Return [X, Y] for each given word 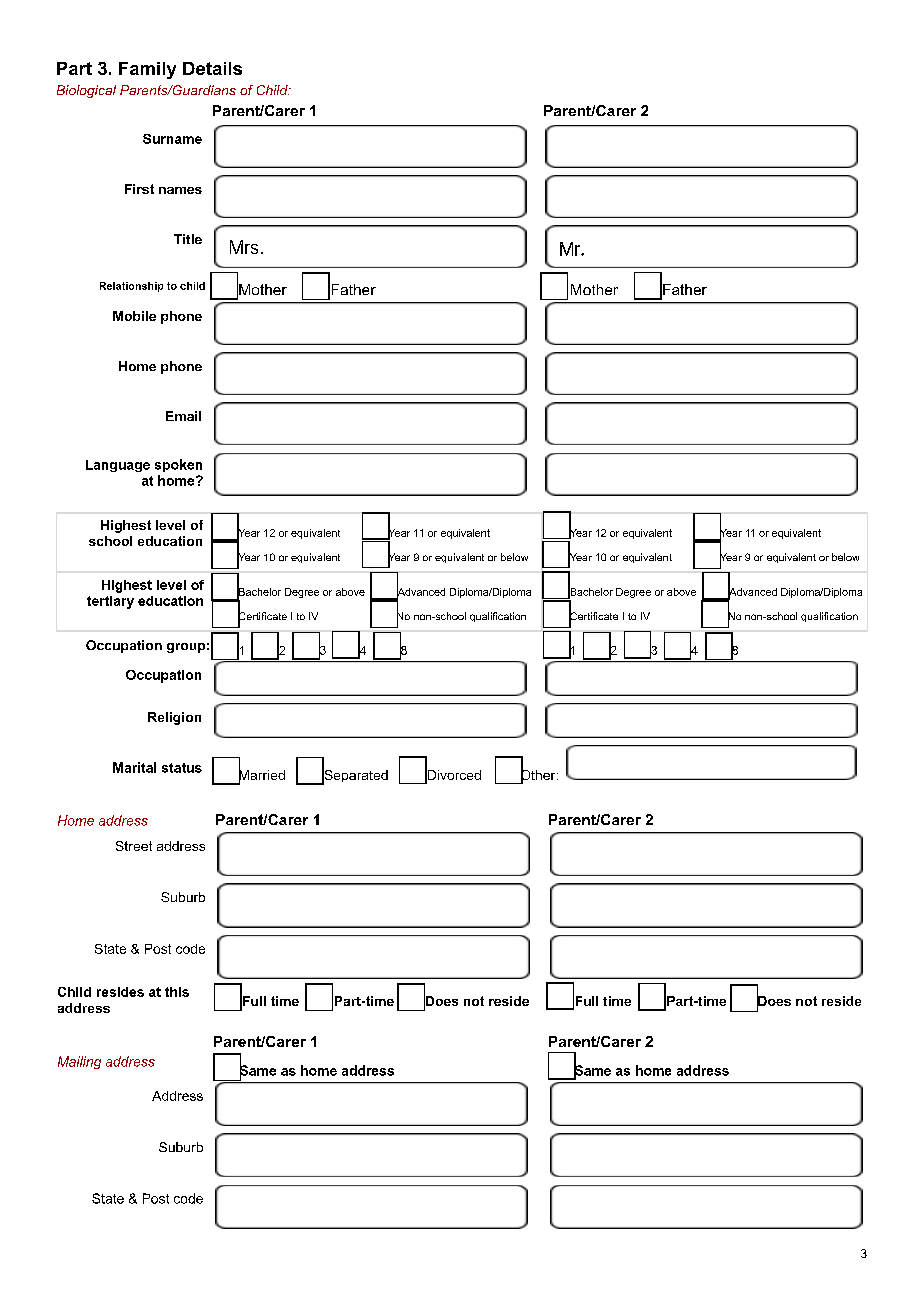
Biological [86, 91]
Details [212, 68]
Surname [172, 139]
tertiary [110, 602]
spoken [178, 465]
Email [183, 416]
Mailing [79, 1062]
